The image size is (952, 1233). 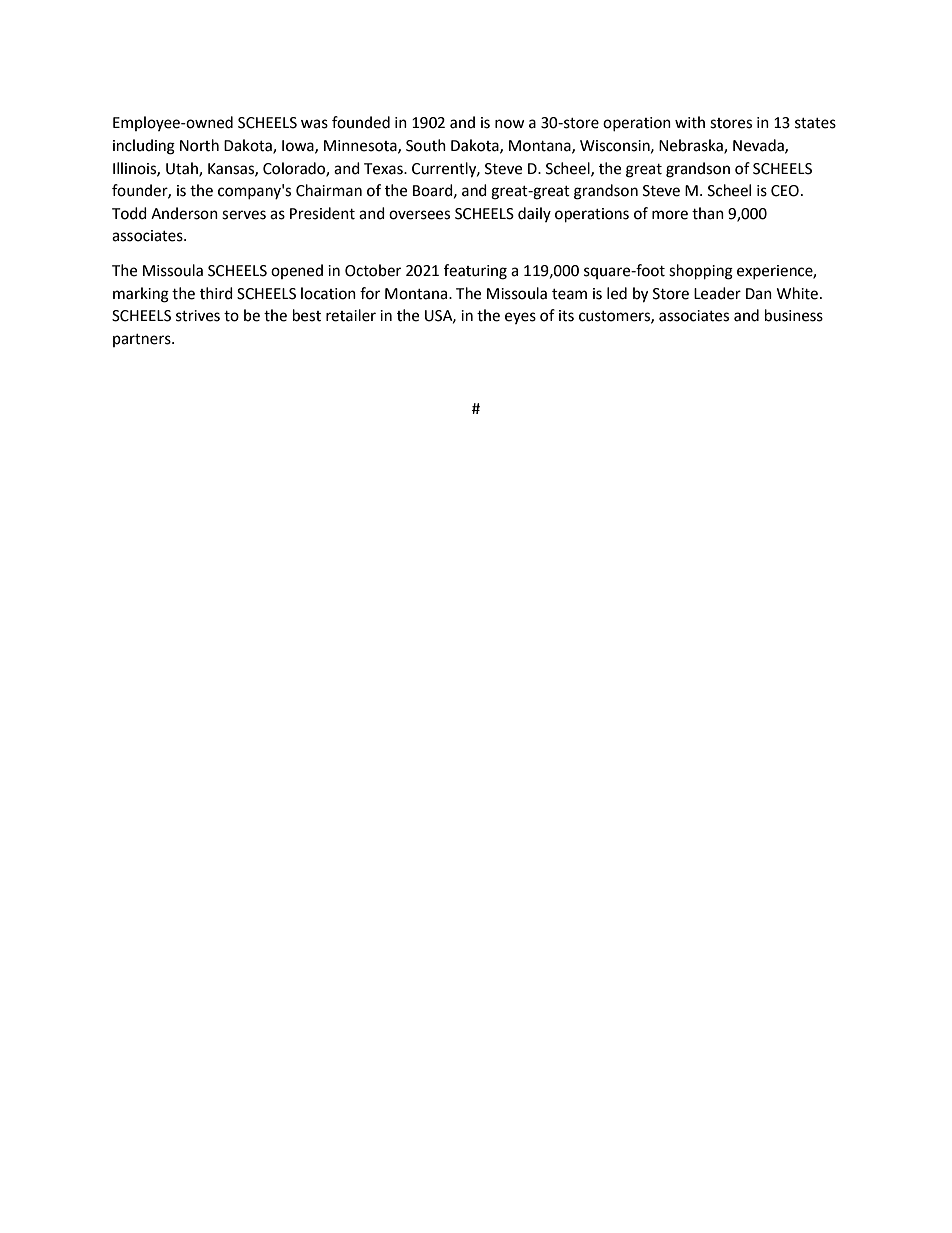 I want to click on partners, so click(x=143, y=340).
